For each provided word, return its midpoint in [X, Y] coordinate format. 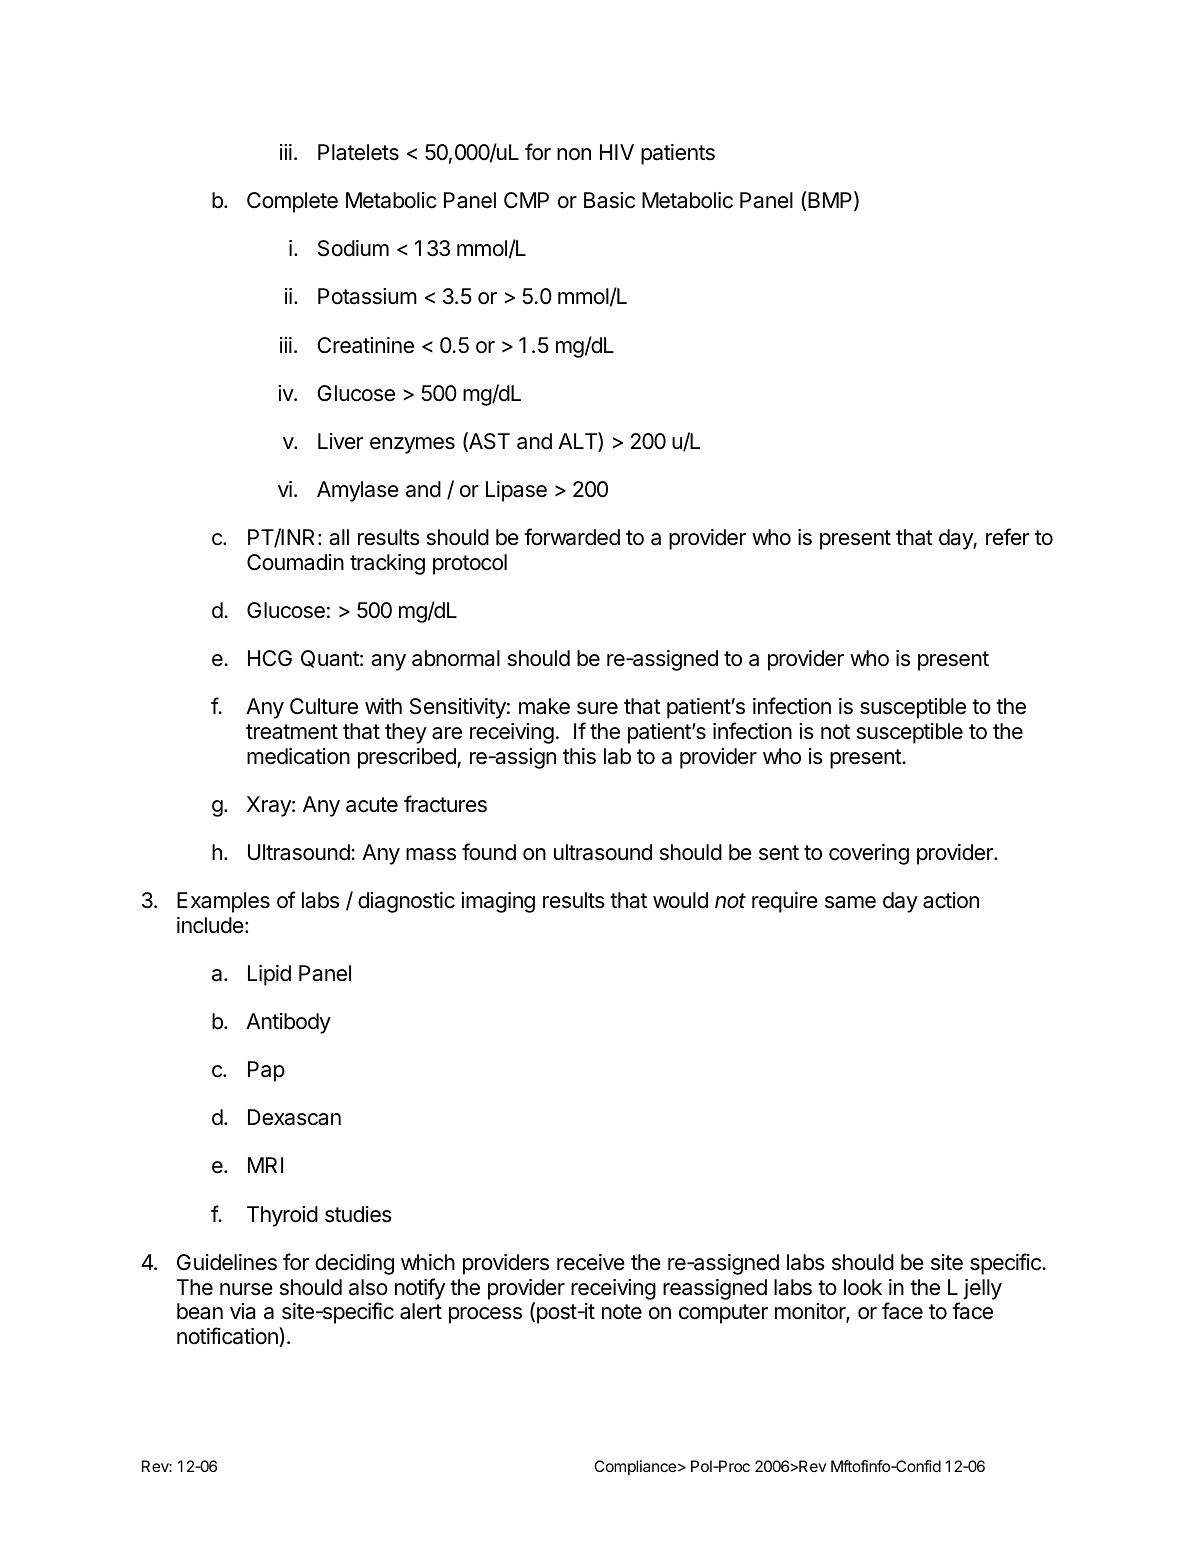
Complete [292, 202]
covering [869, 854]
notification [228, 1337]
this [579, 756]
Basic [609, 200]
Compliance [635, 1467]
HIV [617, 152]
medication [298, 756]
